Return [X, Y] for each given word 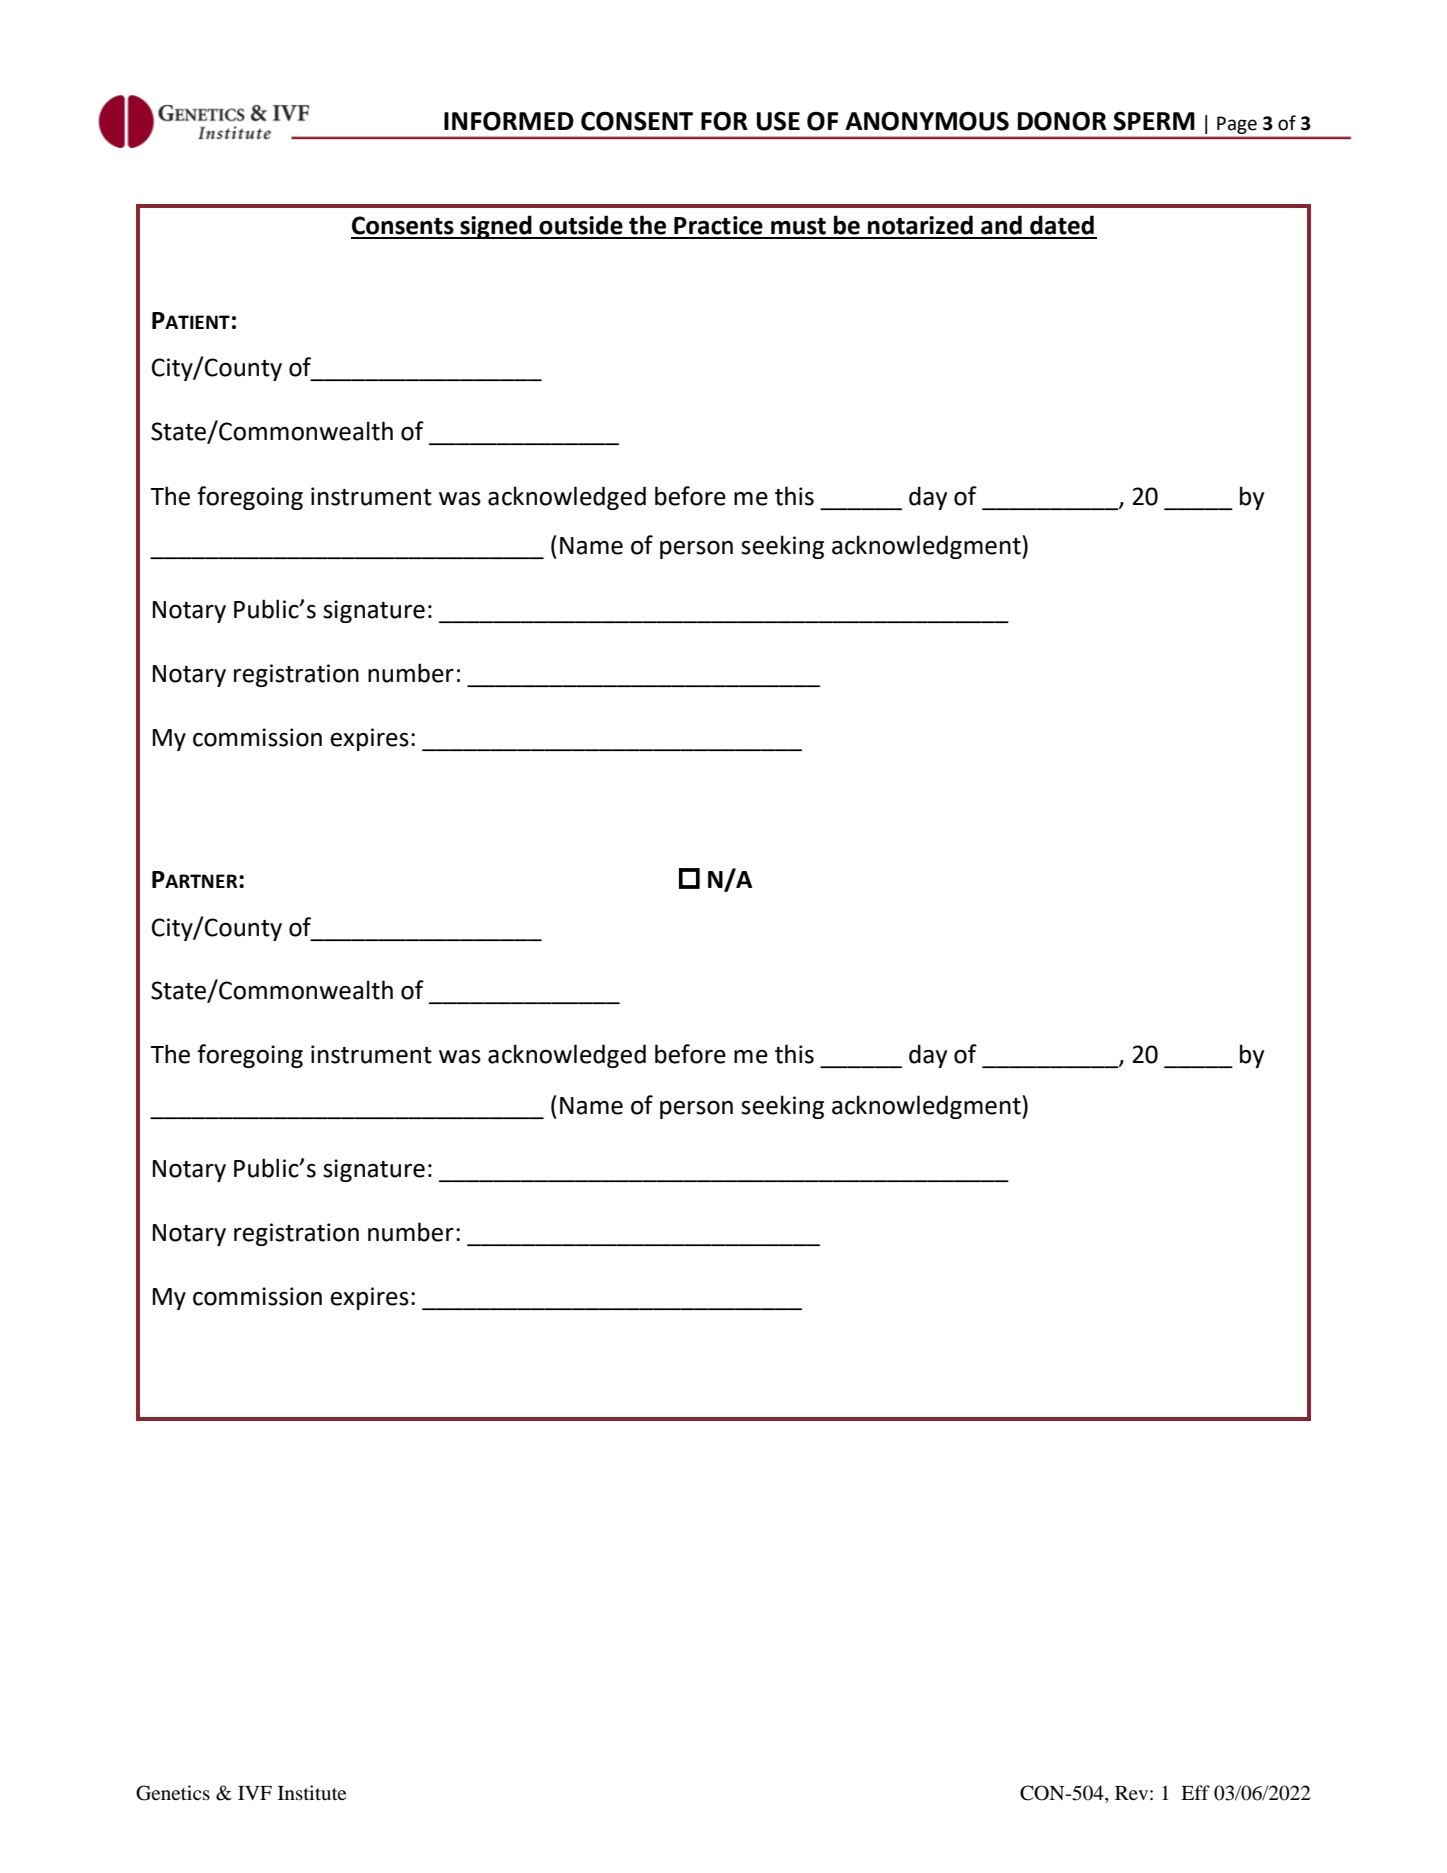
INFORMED [509, 121]
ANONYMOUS [927, 121]
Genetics [173, 1793]
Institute [312, 1792]
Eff [1195, 1792]
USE [778, 121]
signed [496, 227]
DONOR [1062, 121]
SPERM [1154, 121]
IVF [255, 1793]
